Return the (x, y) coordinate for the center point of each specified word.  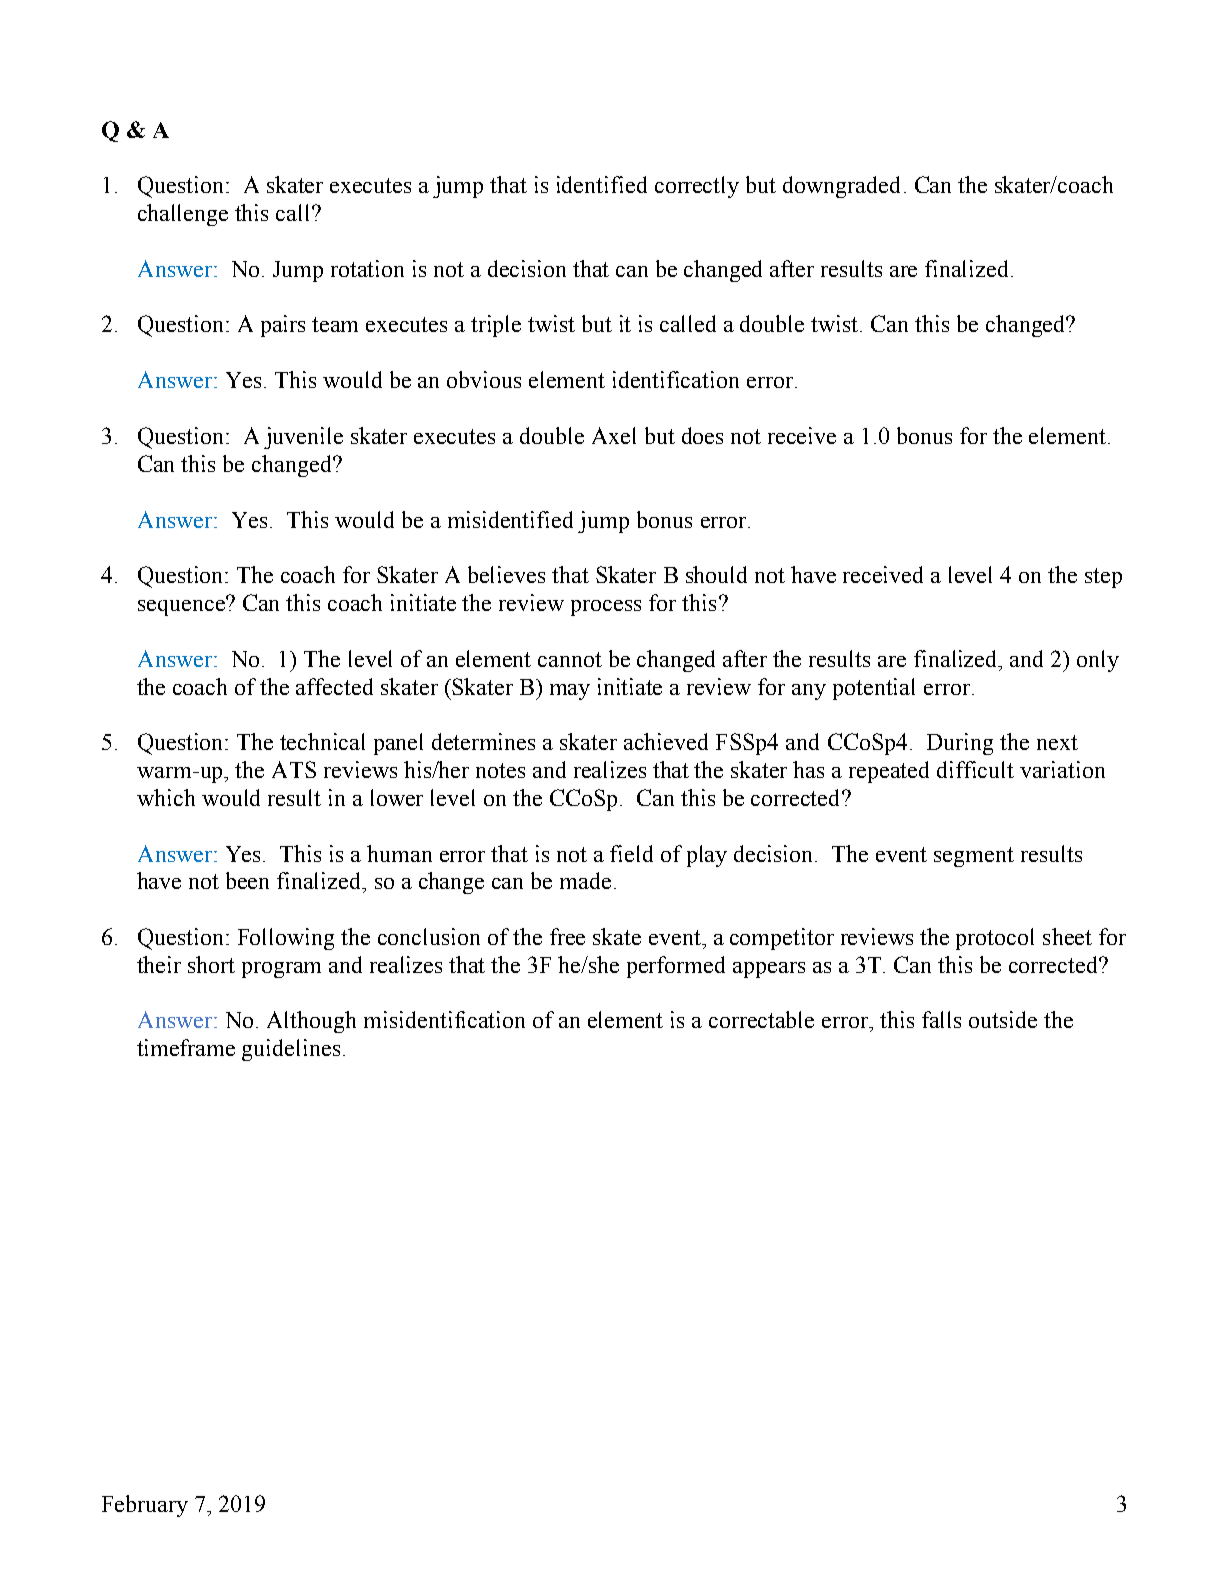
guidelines (291, 1050)
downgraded (841, 187)
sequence (182, 607)
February (145, 1506)
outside (1003, 1019)
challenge (183, 215)
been (247, 880)
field (631, 853)
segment (974, 857)
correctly (697, 187)
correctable (761, 1019)
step (1103, 578)
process (606, 608)
